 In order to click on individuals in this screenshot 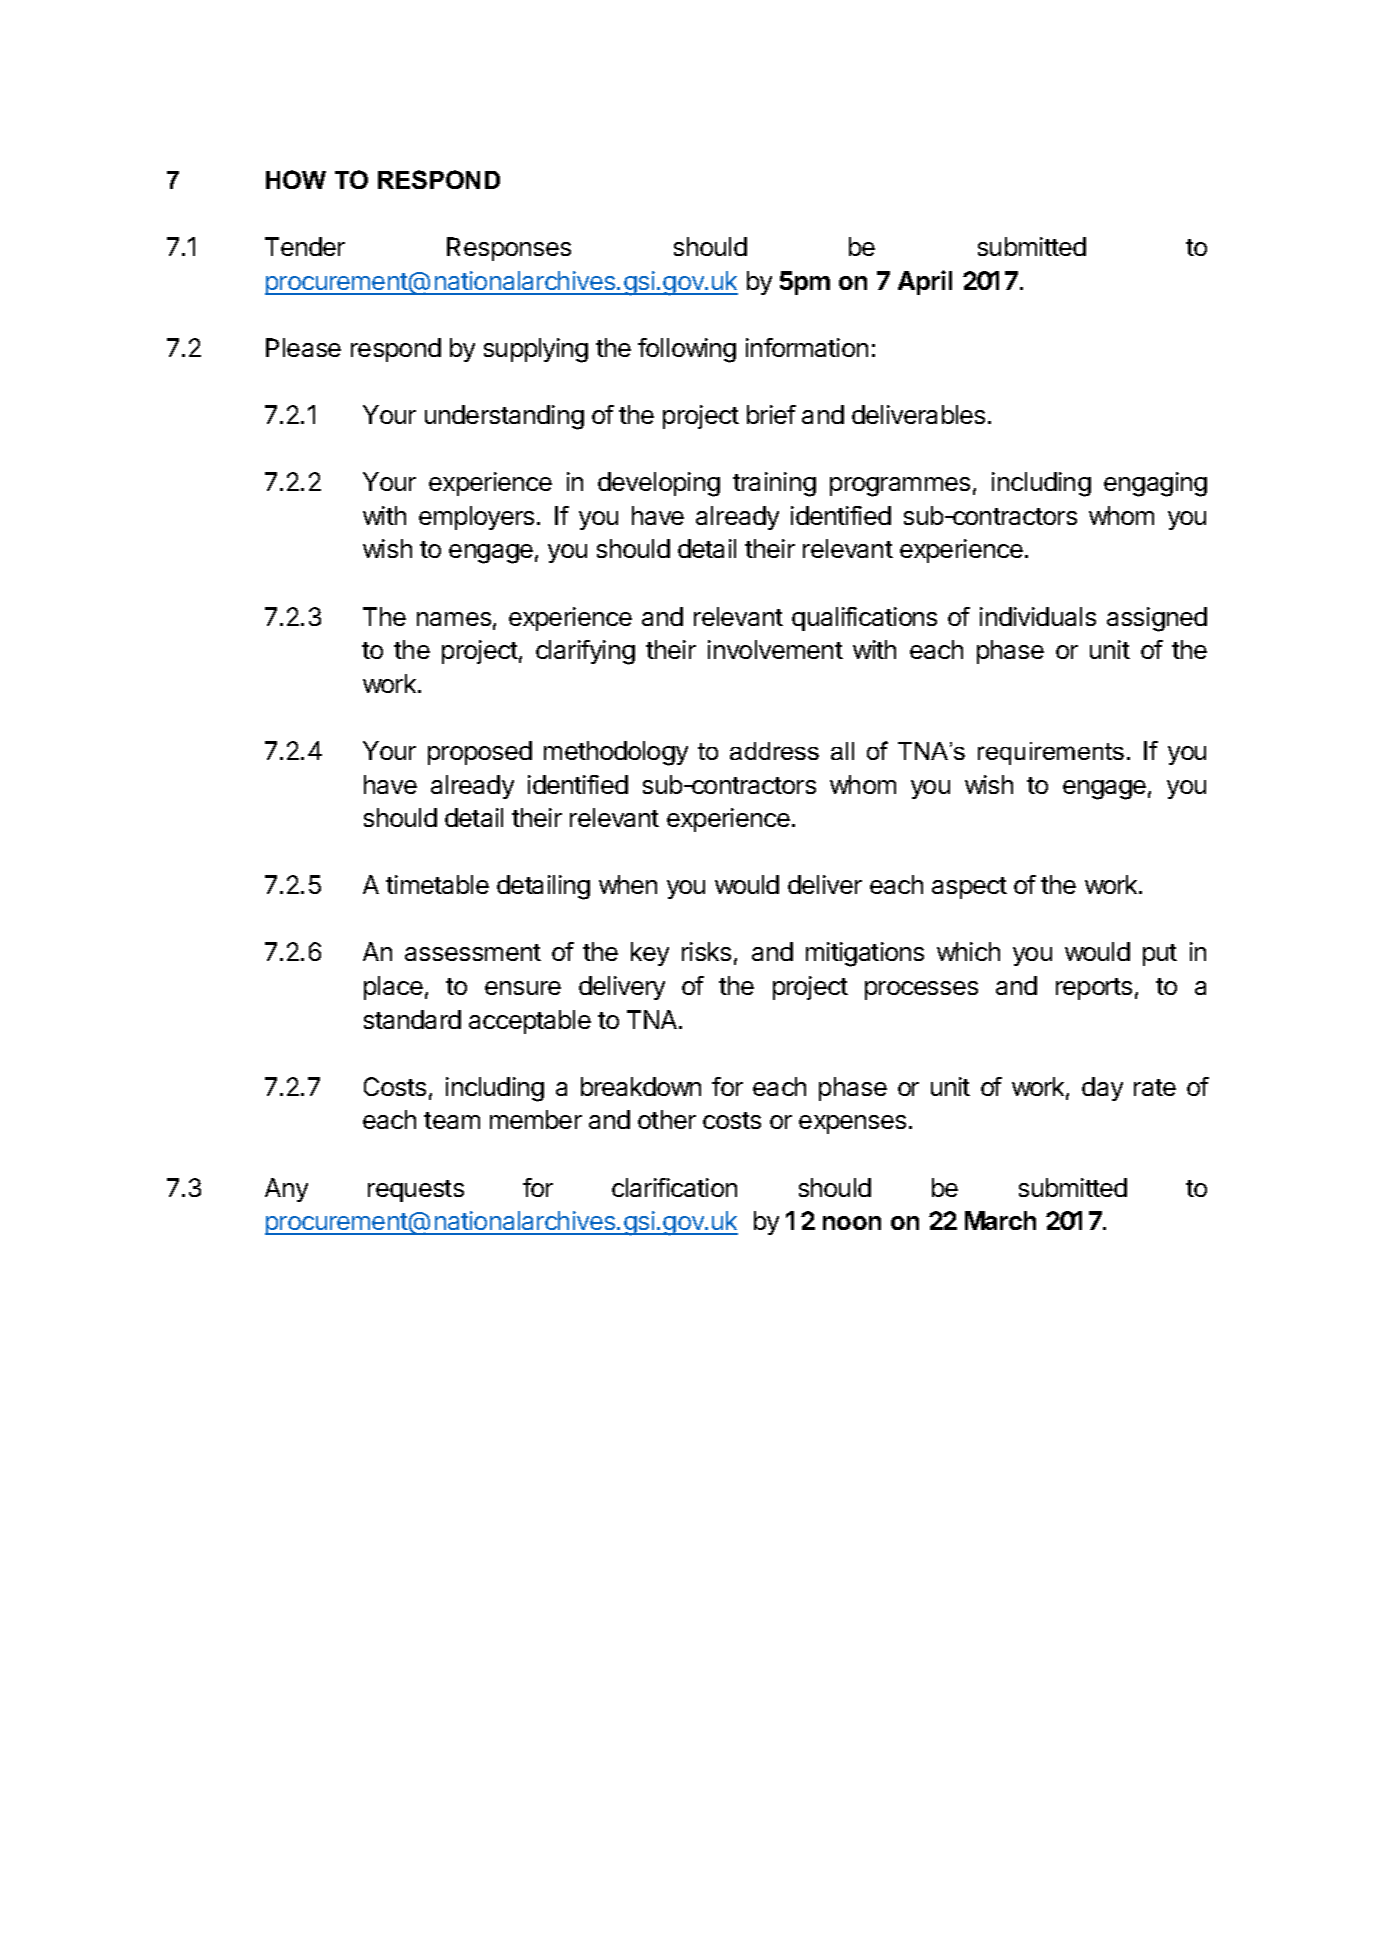, I will do `click(1038, 616)`.
